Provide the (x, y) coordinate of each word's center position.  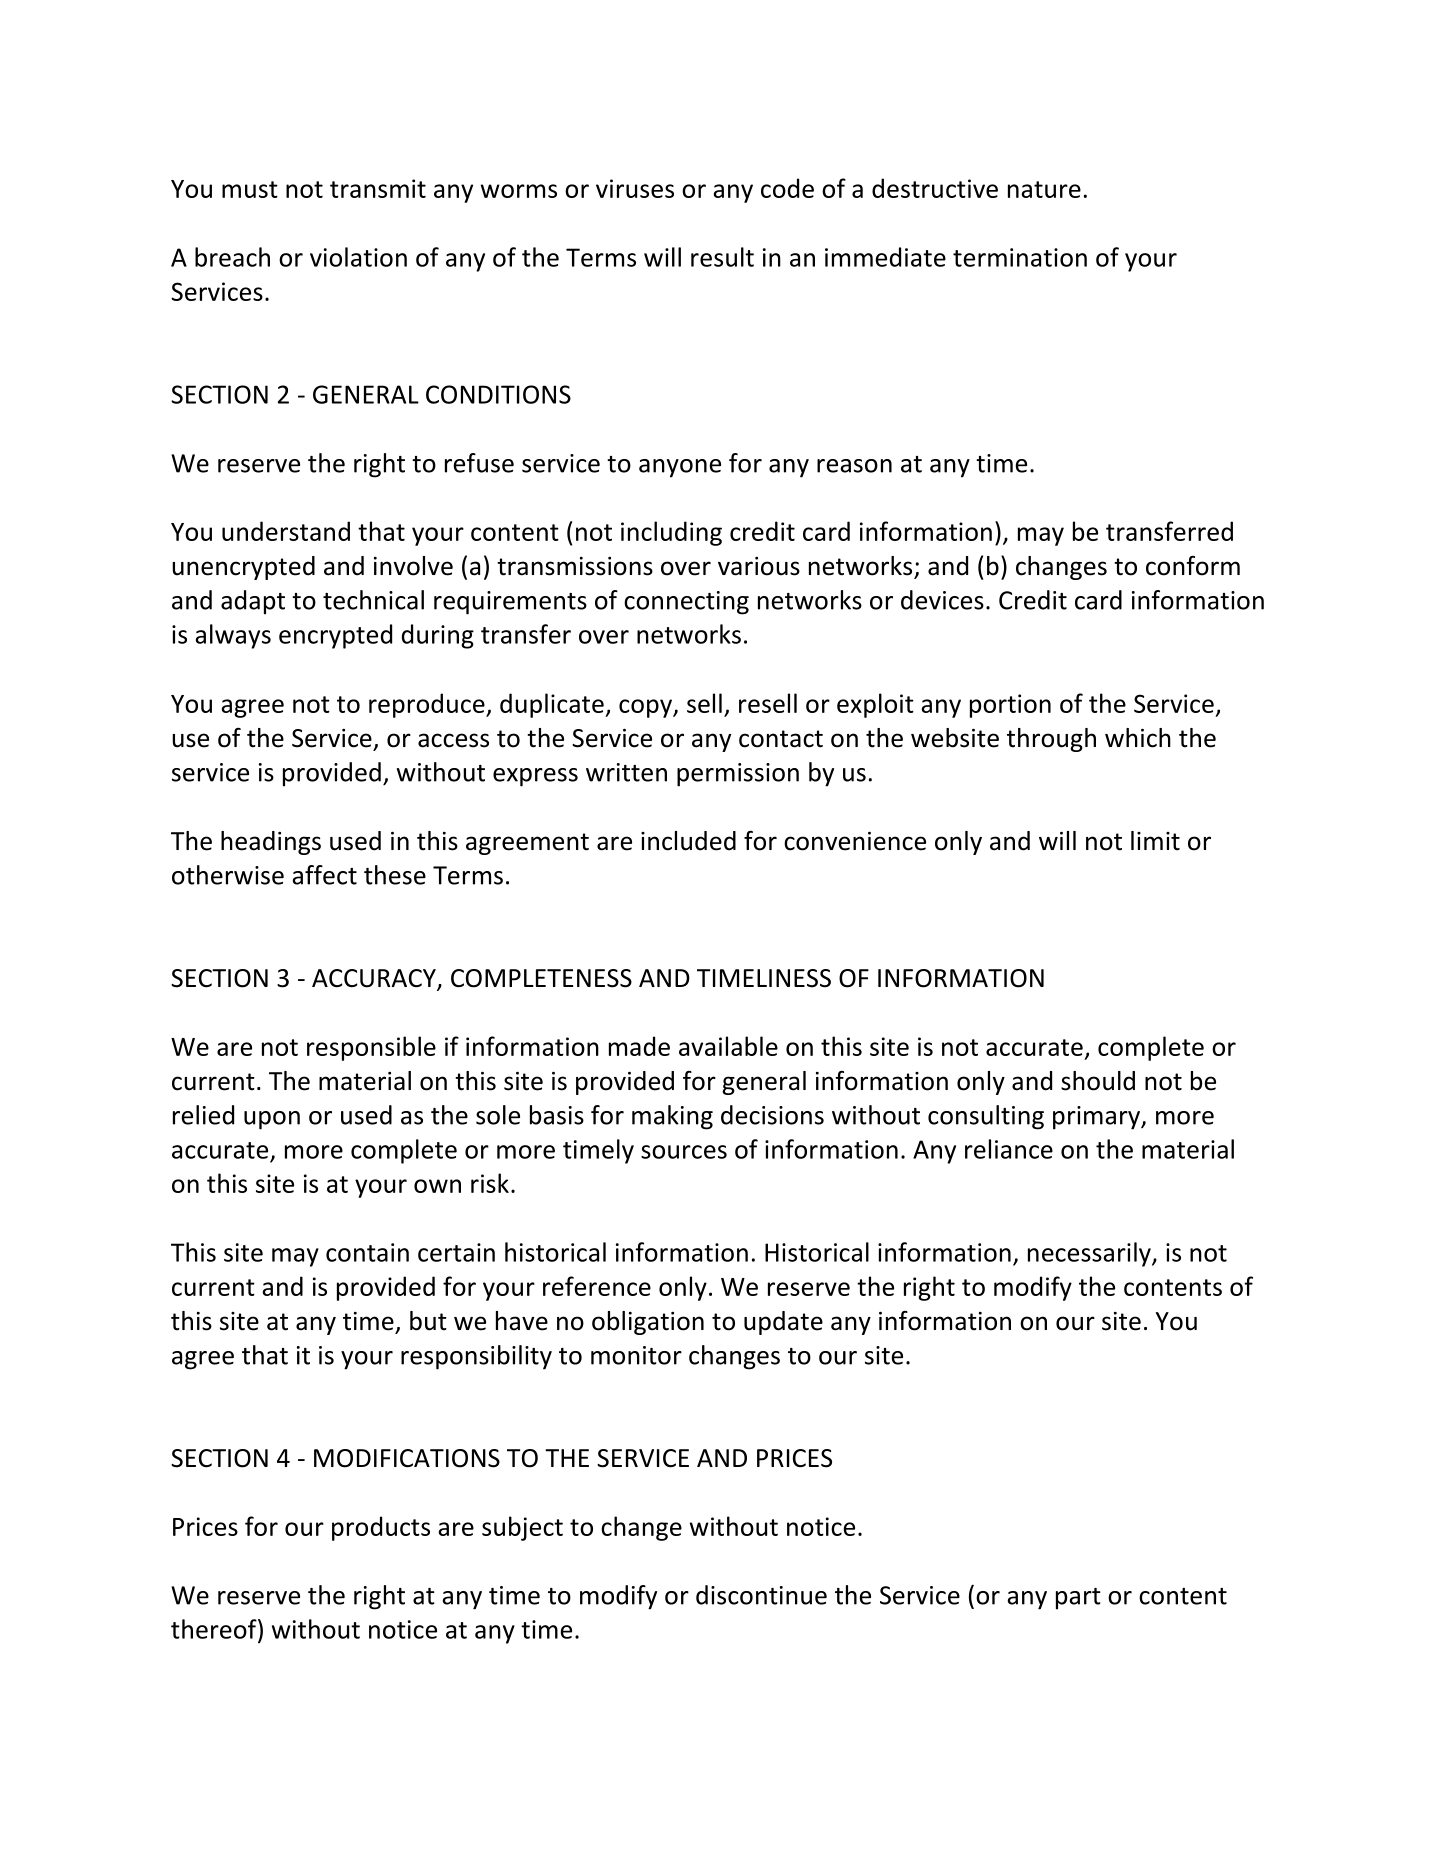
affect (324, 875)
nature (1044, 189)
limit (1155, 841)
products (381, 1528)
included (688, 841)
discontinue (761, 1595)
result (722, 257)
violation (358, 257)
